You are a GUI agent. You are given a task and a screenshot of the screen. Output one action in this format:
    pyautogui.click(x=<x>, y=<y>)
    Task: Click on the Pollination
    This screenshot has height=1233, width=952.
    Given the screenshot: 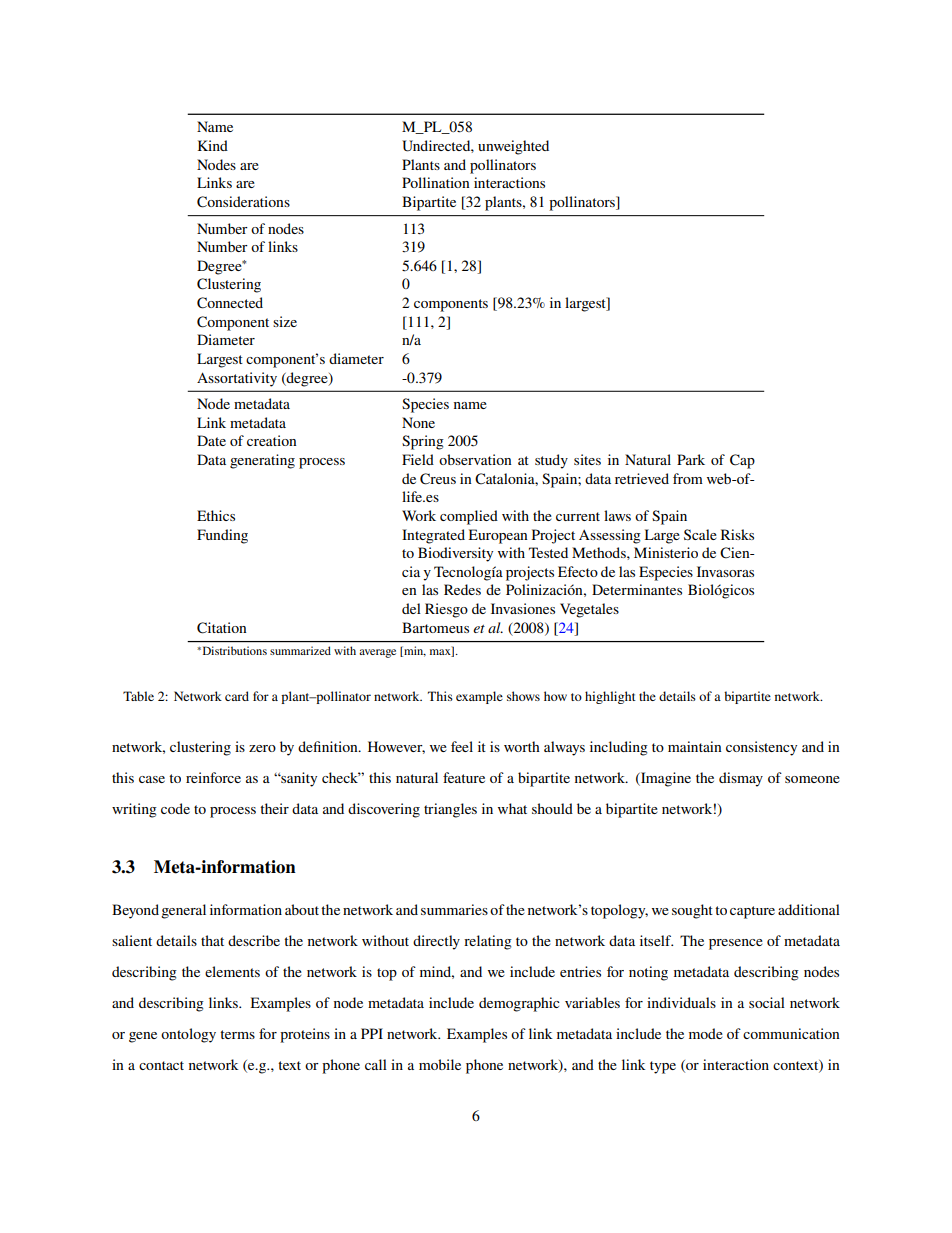 What is the action you would take?
    pyautogui.click(x=436, y=182)
